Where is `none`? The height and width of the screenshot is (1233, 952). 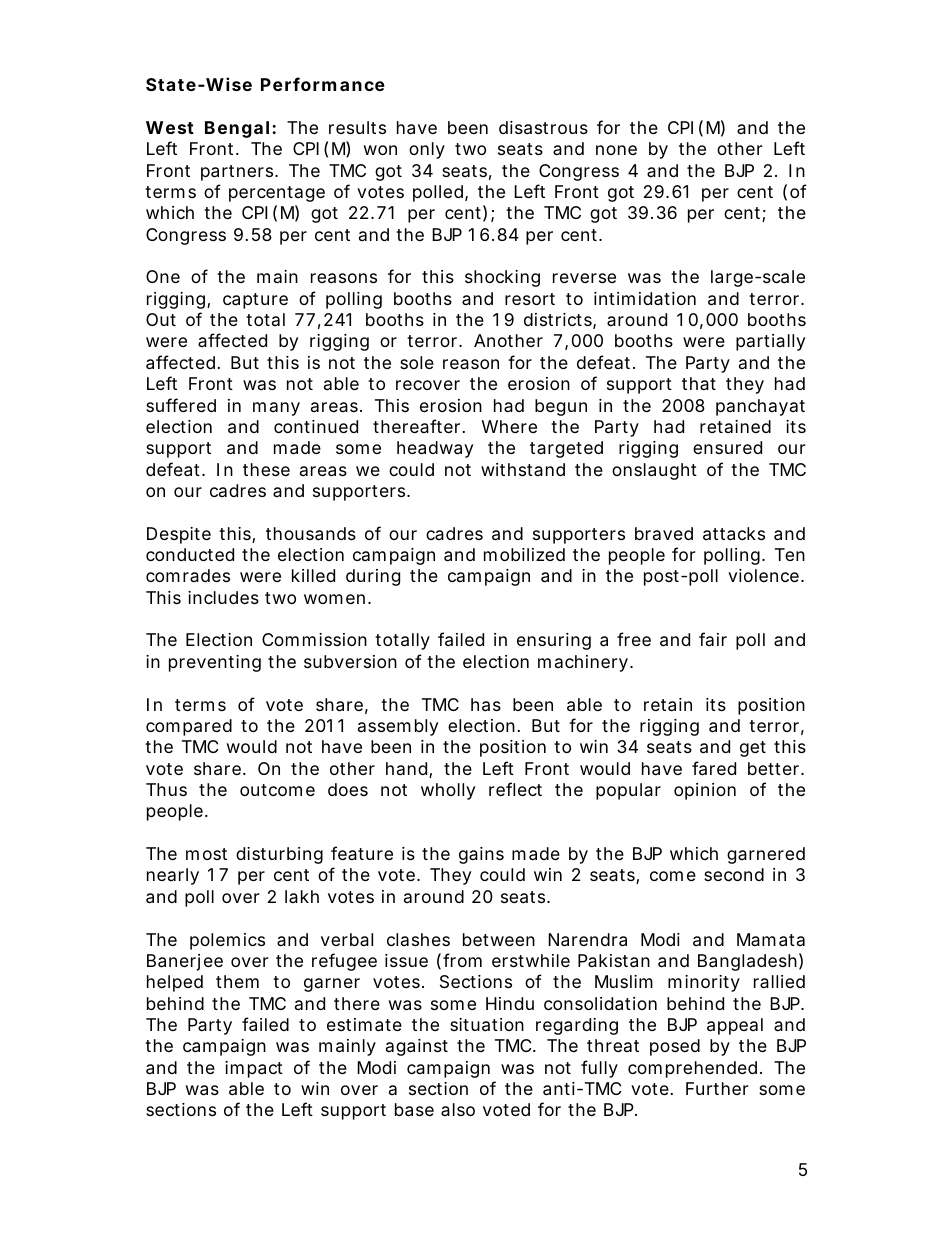
none is located at coordinates (616, 150).
